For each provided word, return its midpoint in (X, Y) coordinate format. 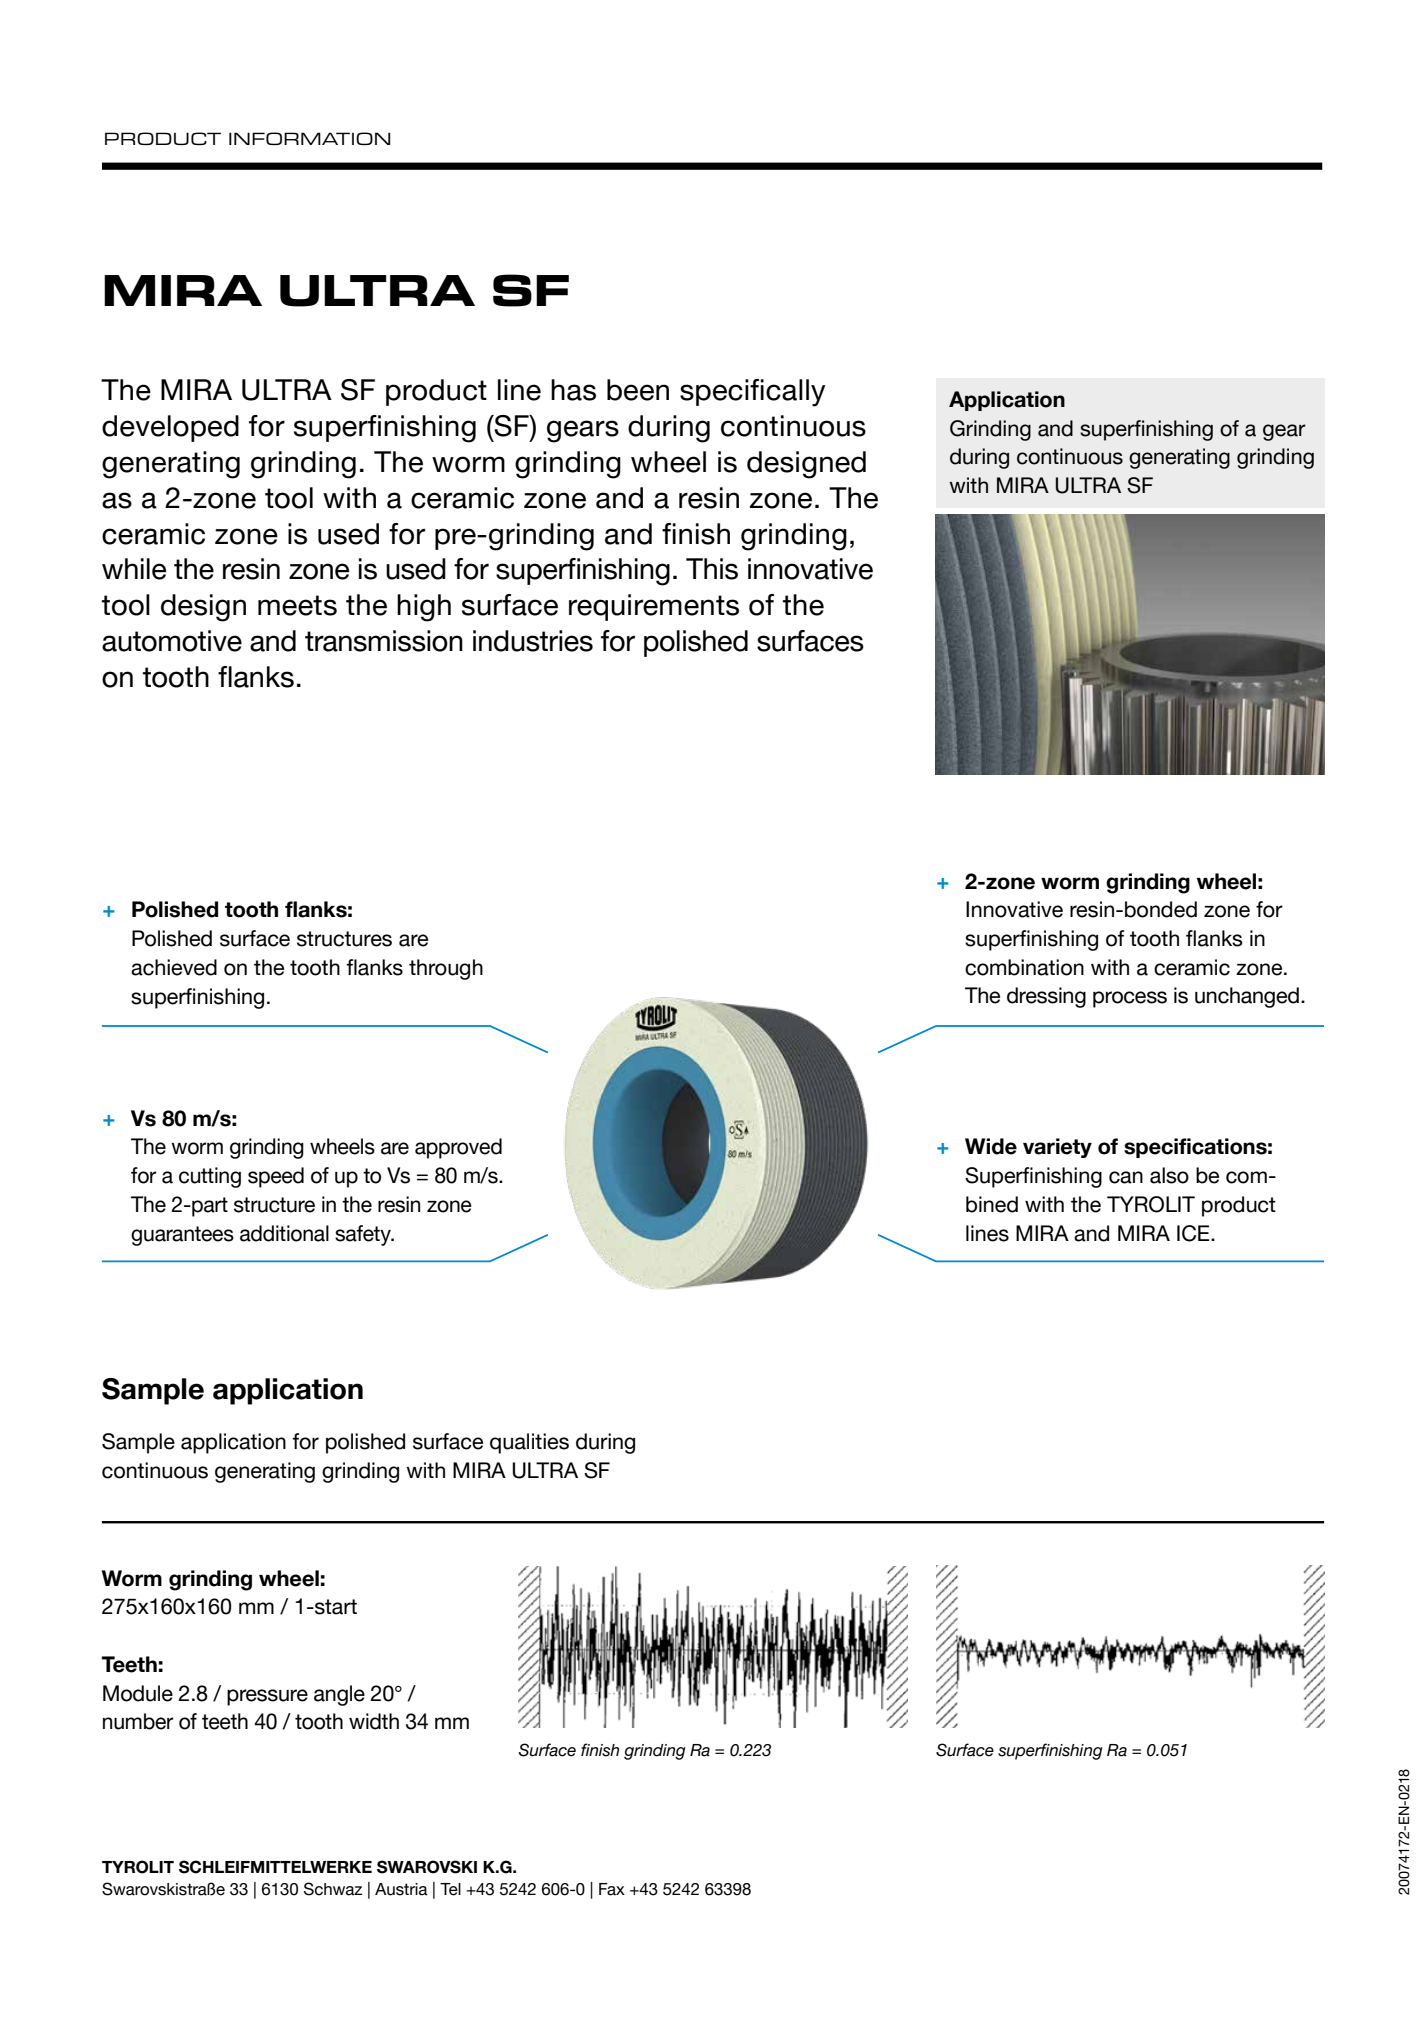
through (446, 969)
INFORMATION (309, 138)
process (1130, 999)
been (638, 390)
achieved (174, 967)
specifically (753, 393)
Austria (401, 1889)
